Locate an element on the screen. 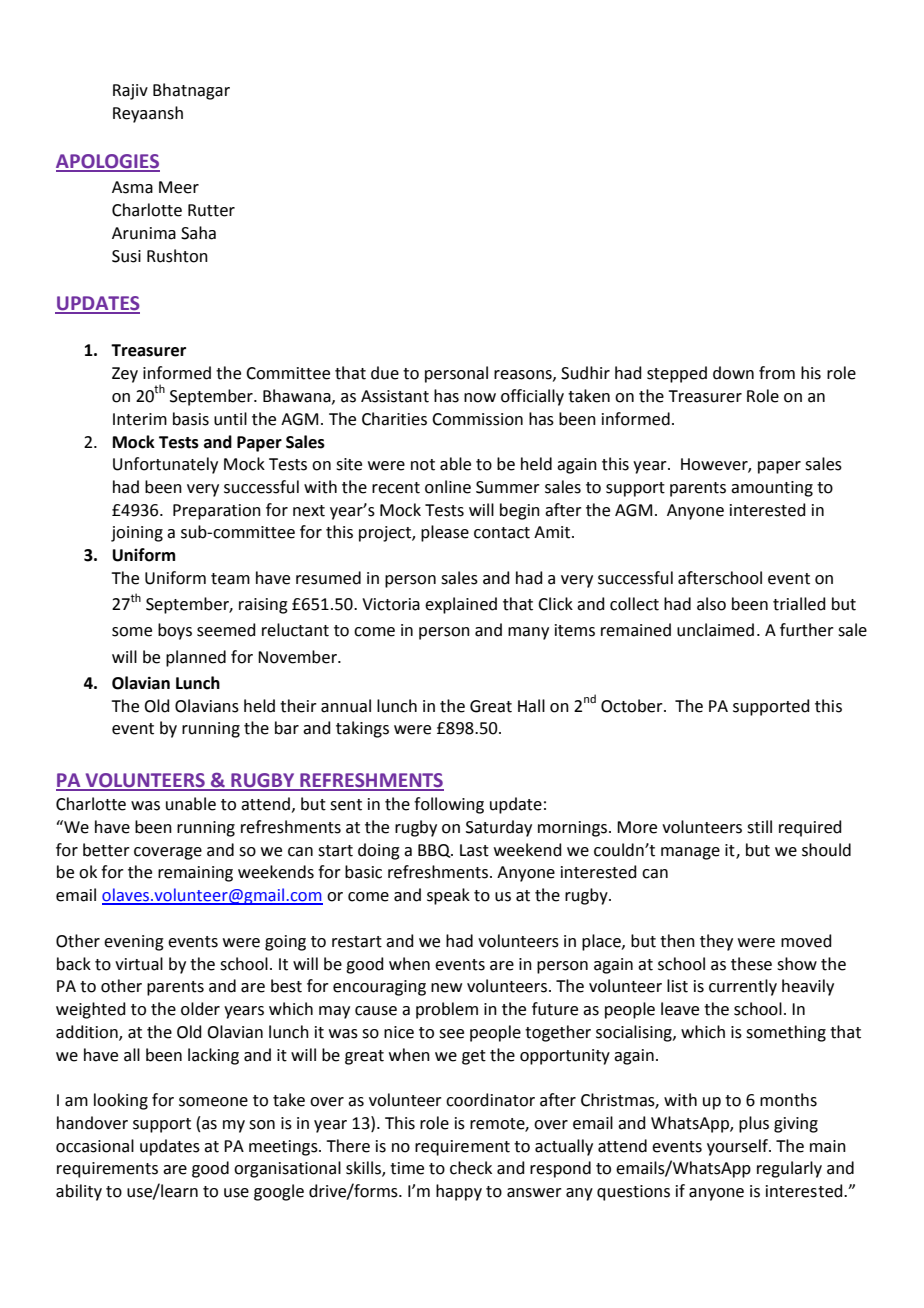 The height and width of the screenshot is (1308, 924). Unfortunately is located at coordinates (165, 465).
